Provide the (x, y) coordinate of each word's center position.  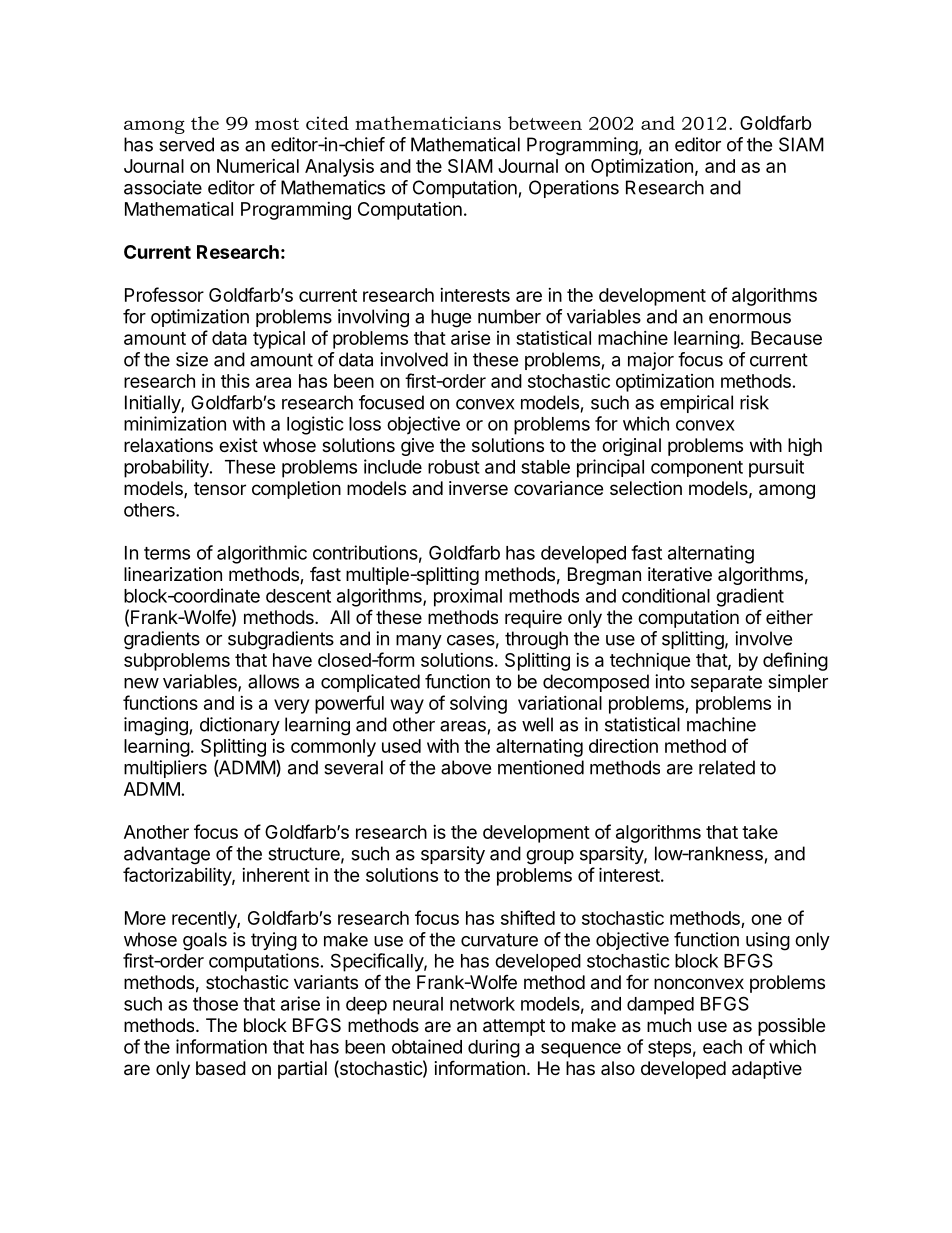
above (466, 767)
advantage (167, 855)
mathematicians (428, 123)
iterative (680, 574)
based (221, 1068)
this (235, 380)
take (760, 832)
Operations (574, 189)
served (186, 144)
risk (754, 402)
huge (451, 318)
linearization (173, 574)
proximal (468, 597)
